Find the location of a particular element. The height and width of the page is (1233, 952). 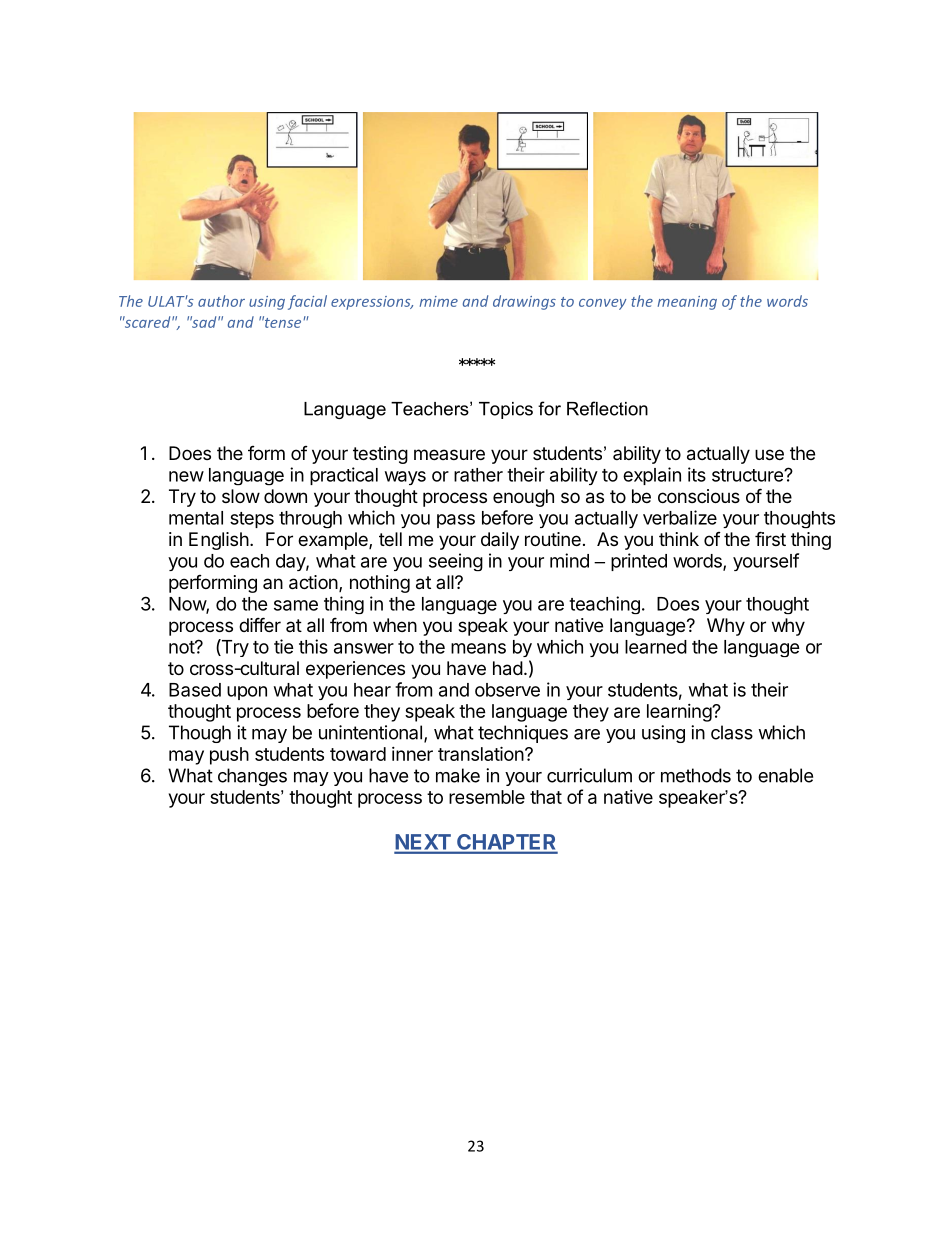

methods is located at coordinates (696, 775).
